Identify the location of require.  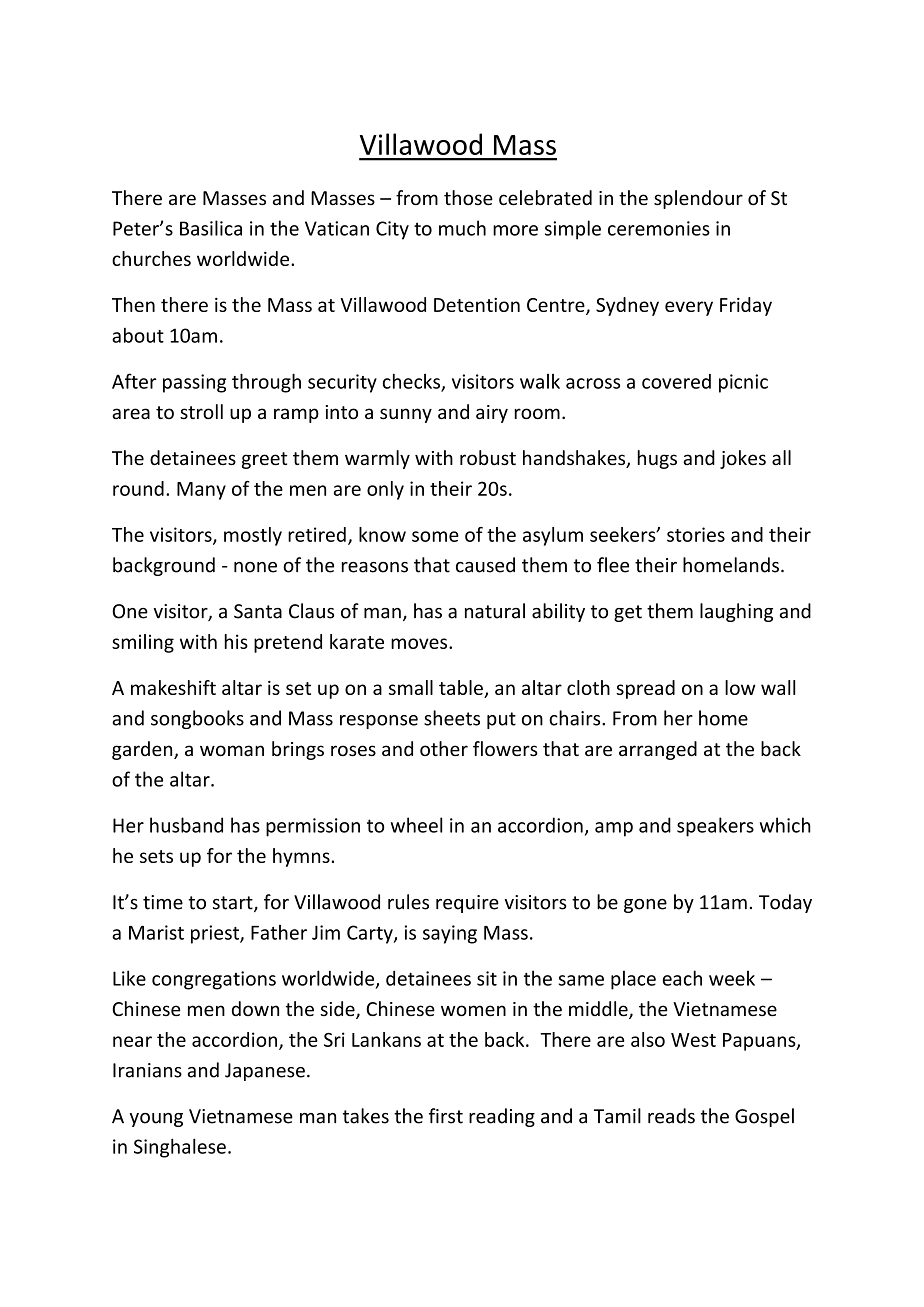
(467, 904).
